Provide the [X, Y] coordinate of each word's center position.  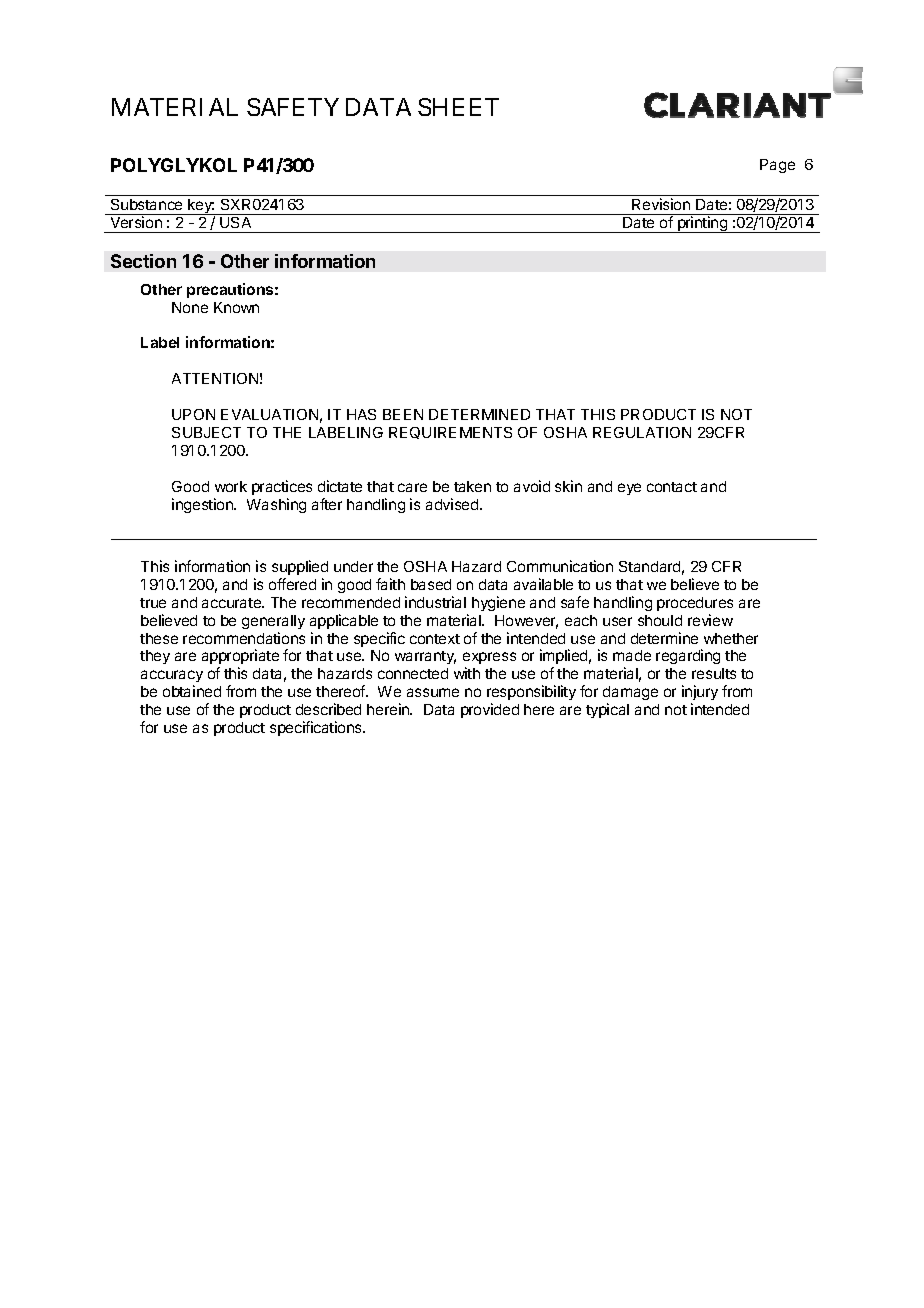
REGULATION [642, 432]
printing [703, 224]
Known [236, 307]
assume [433, 692]
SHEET [458, 107]
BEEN [403, 414]
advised [453, 504]
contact [672, 487]
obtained [192, 691]
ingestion [203, 505]
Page [777, 166]
